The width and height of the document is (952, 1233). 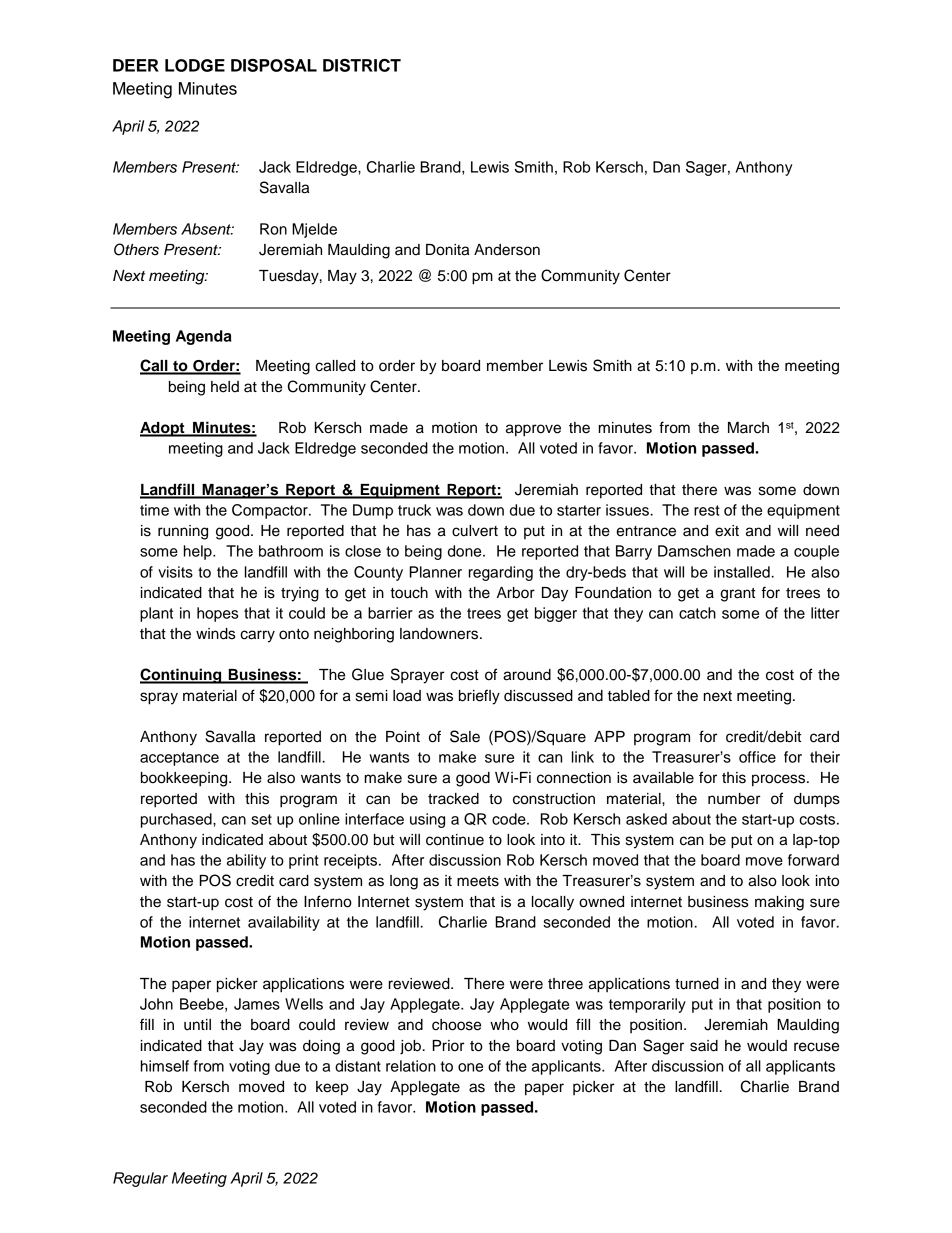 What do you see at coordinates (748, 428) in the document?
I see `March` at bounding box center [748, 428].
